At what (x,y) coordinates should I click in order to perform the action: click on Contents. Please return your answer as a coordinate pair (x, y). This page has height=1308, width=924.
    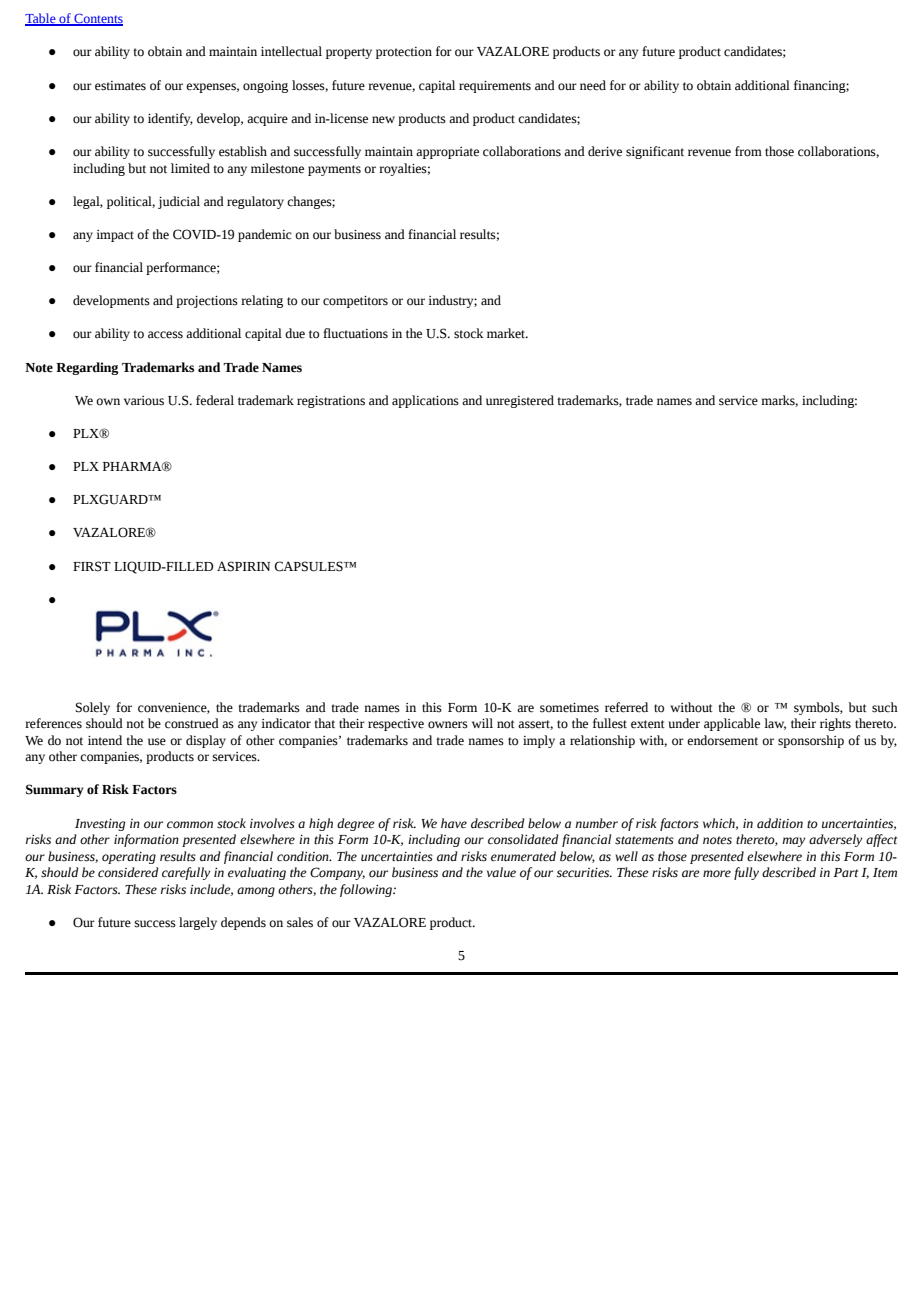
    Looking at the image, I should click on (97, 19).
